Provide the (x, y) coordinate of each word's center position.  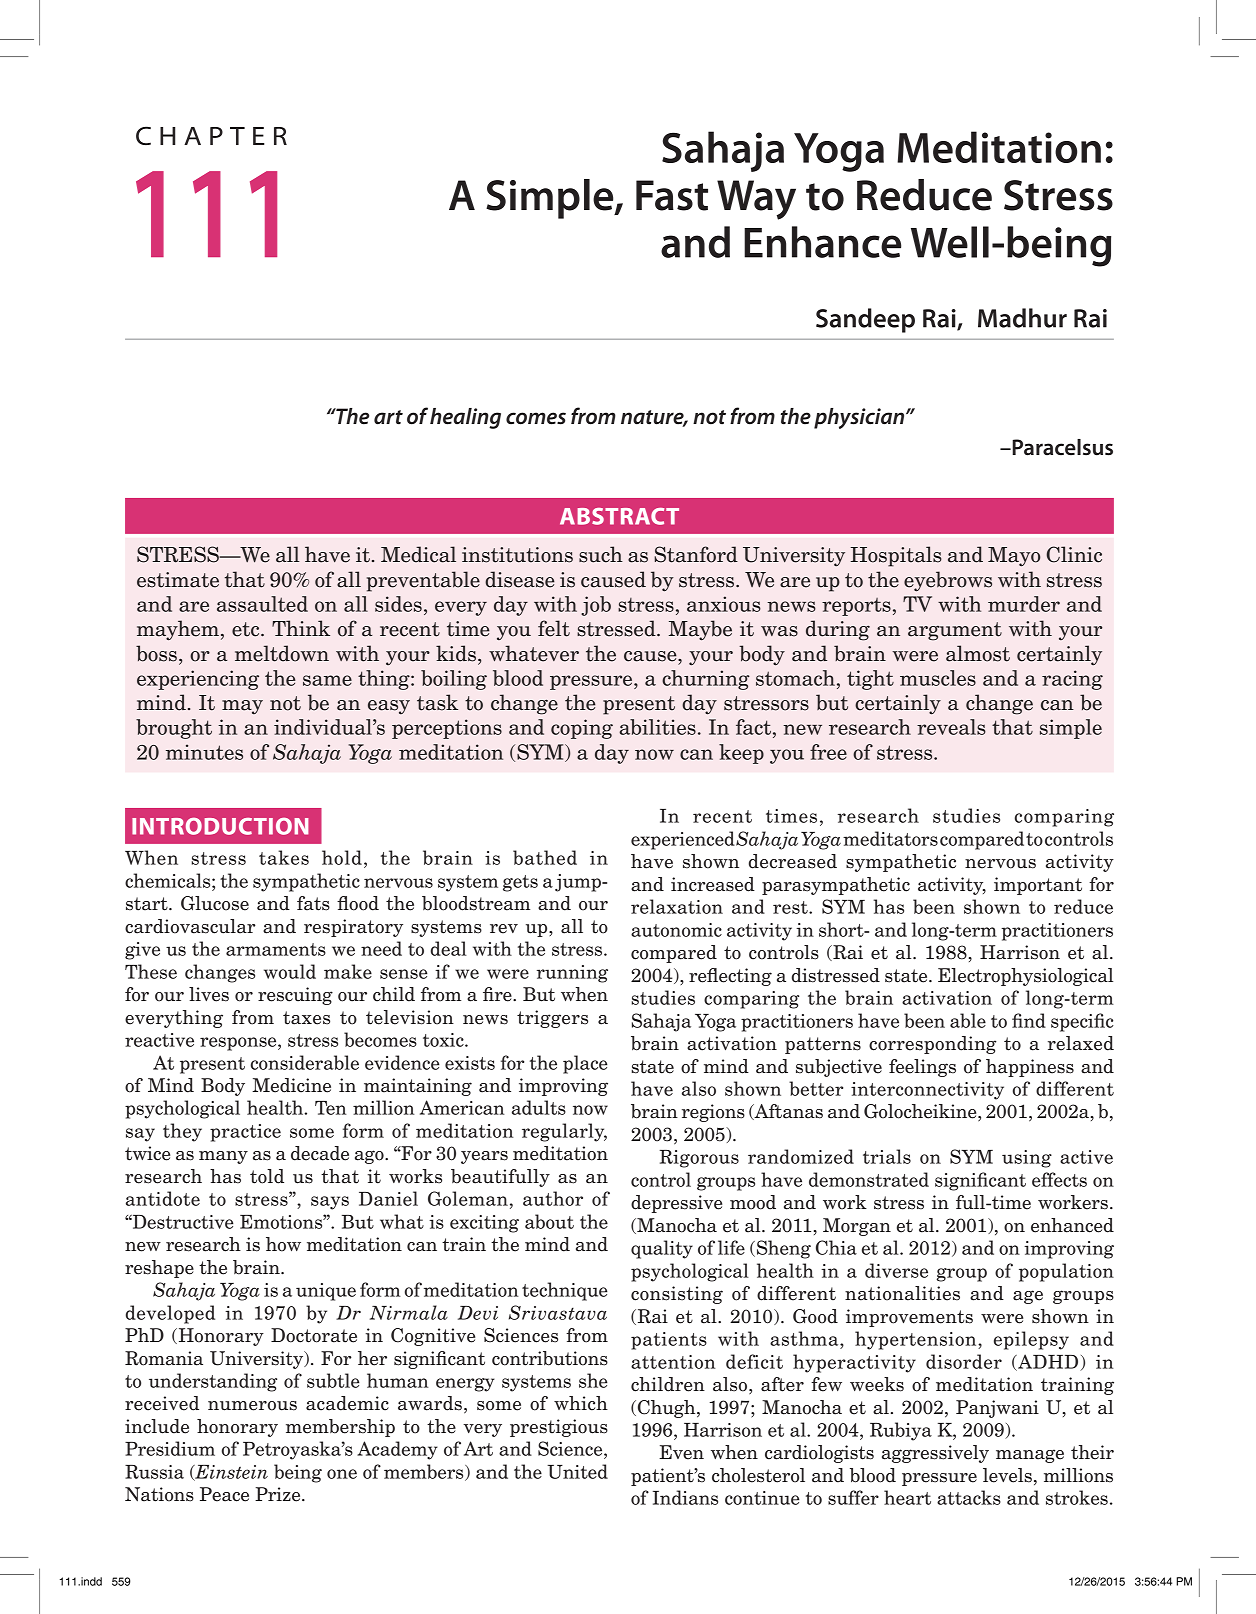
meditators (890, 838)
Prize (279, 1494)
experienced (683, 840)
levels (1007, 1475)
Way (756, 200)
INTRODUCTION (220, 826)
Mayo (1014, 557)
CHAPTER (211, 135)
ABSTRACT (619, 516)
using (1027, 1159)
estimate (178, 580)
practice (245, 1133)
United (577, 1471)
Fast (672, 195)
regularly (564, 1132)
